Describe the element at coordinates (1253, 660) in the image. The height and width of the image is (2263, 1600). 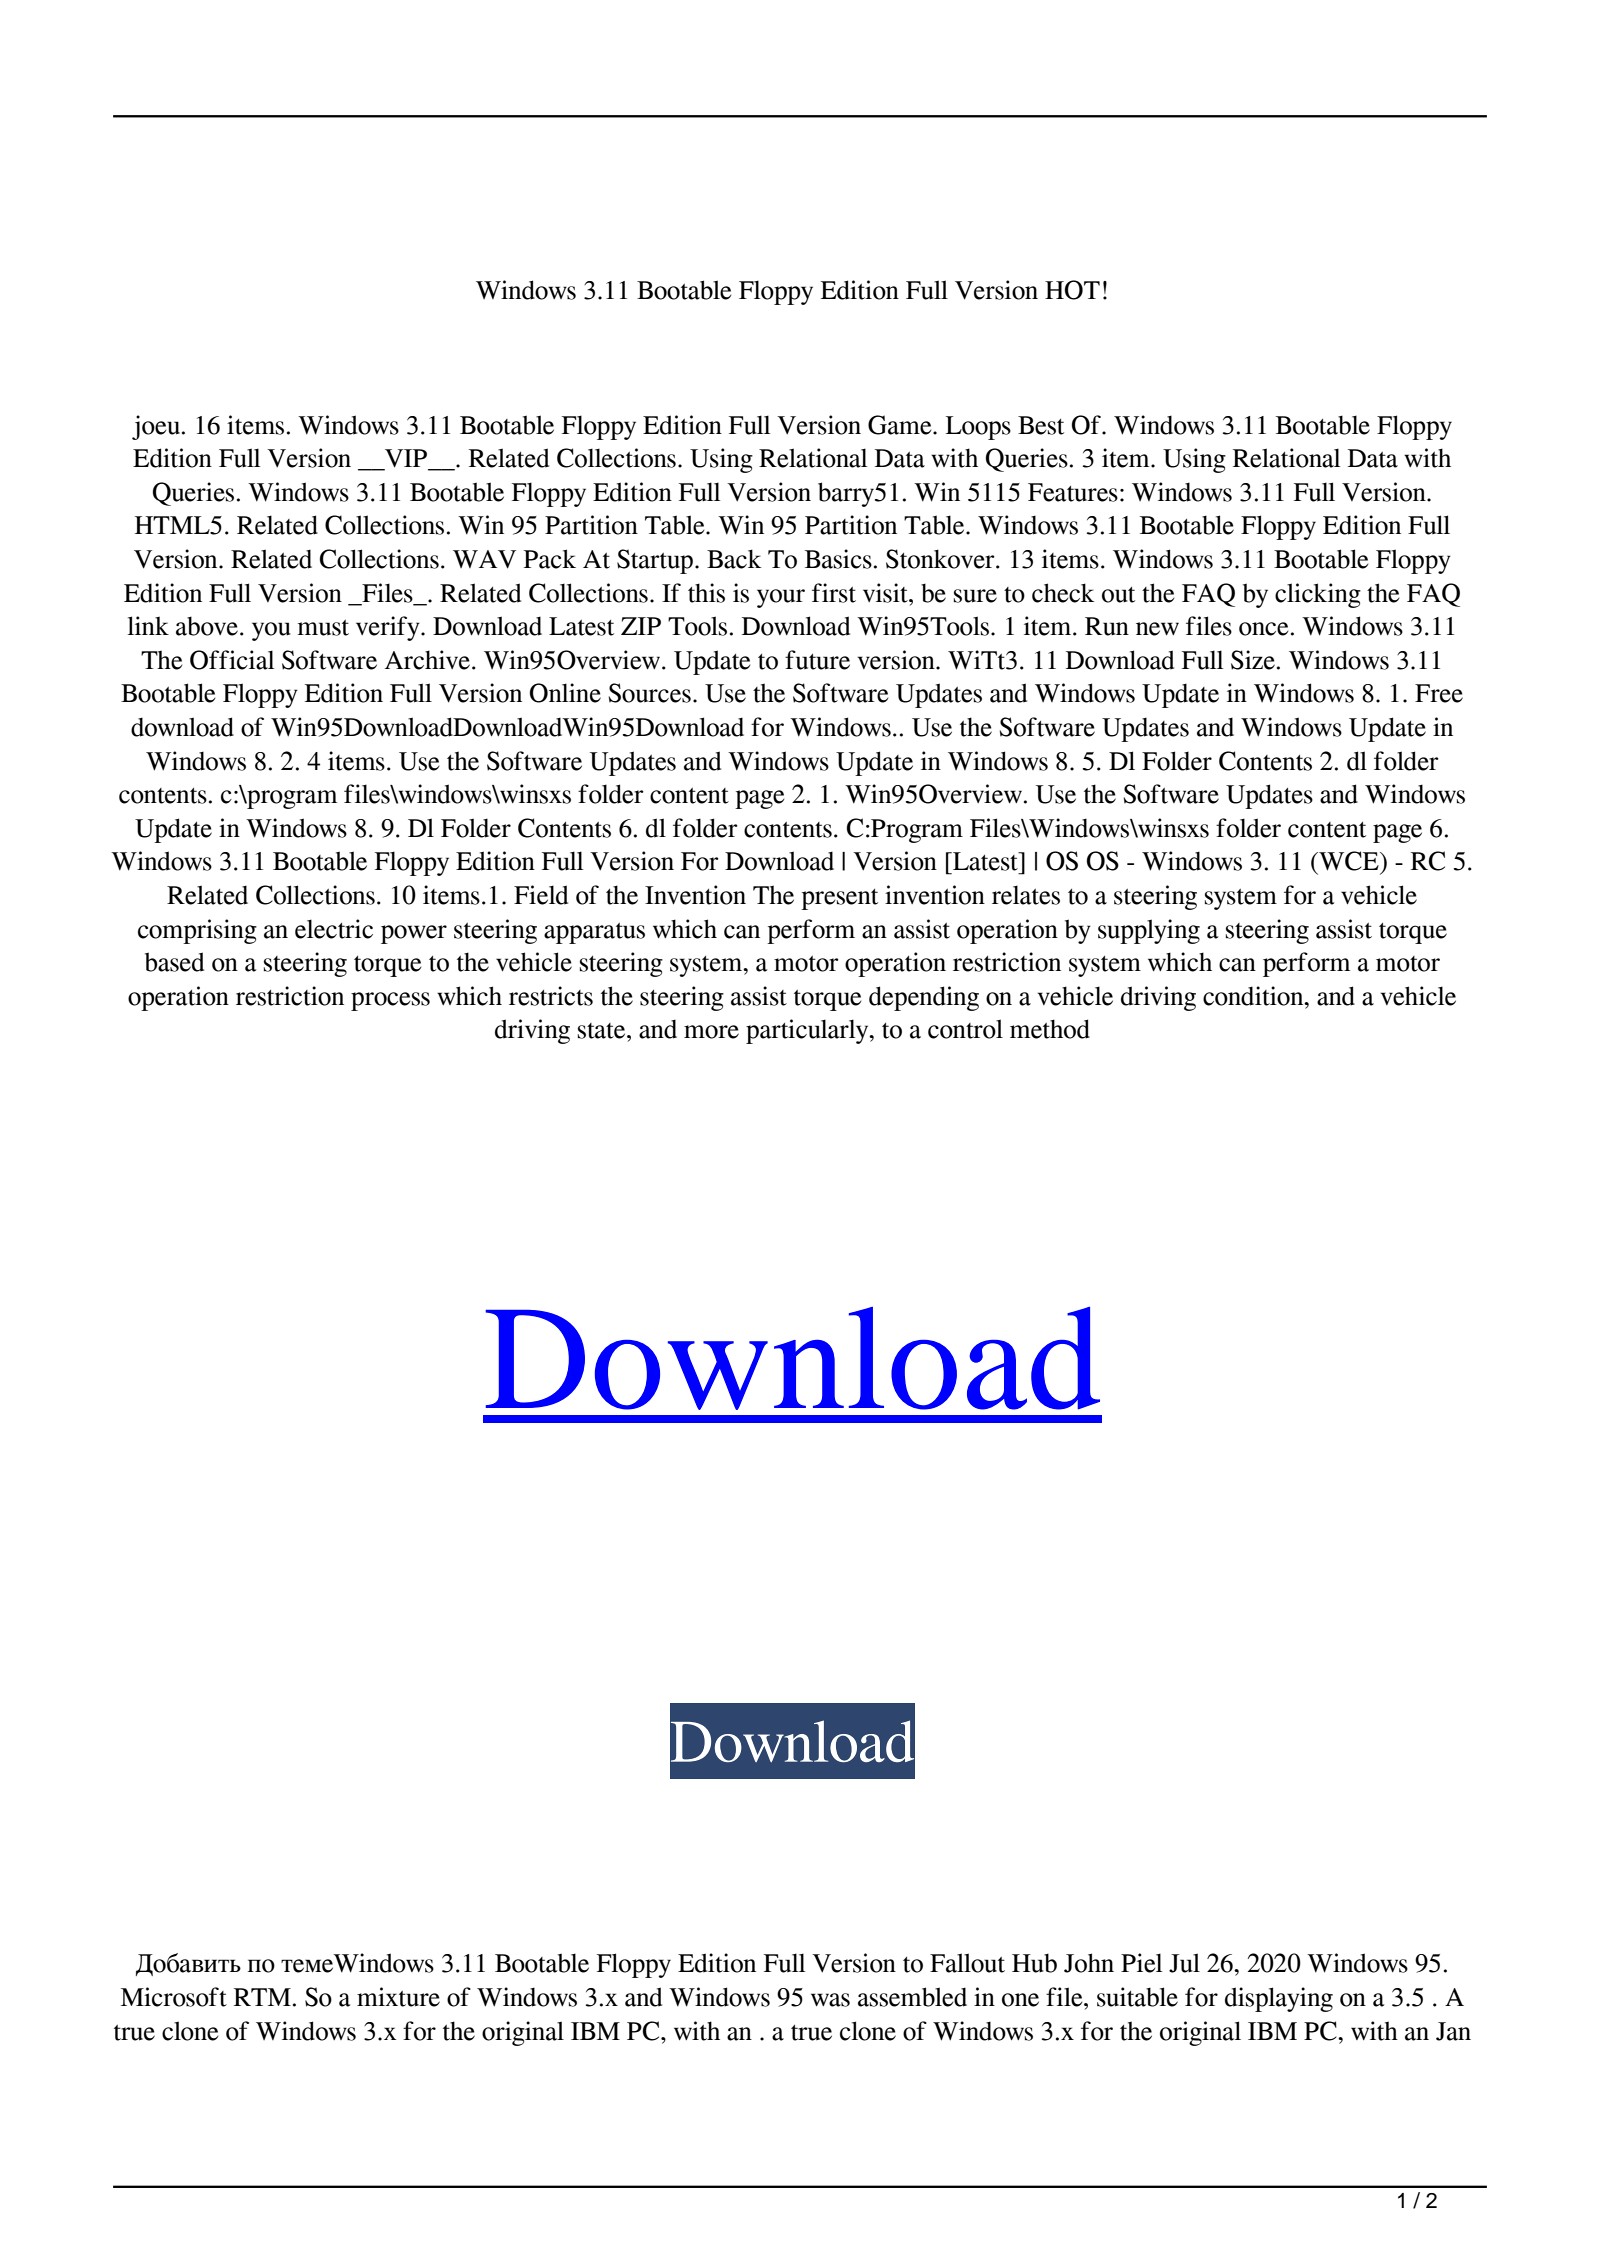
I see `Size` at that location.
